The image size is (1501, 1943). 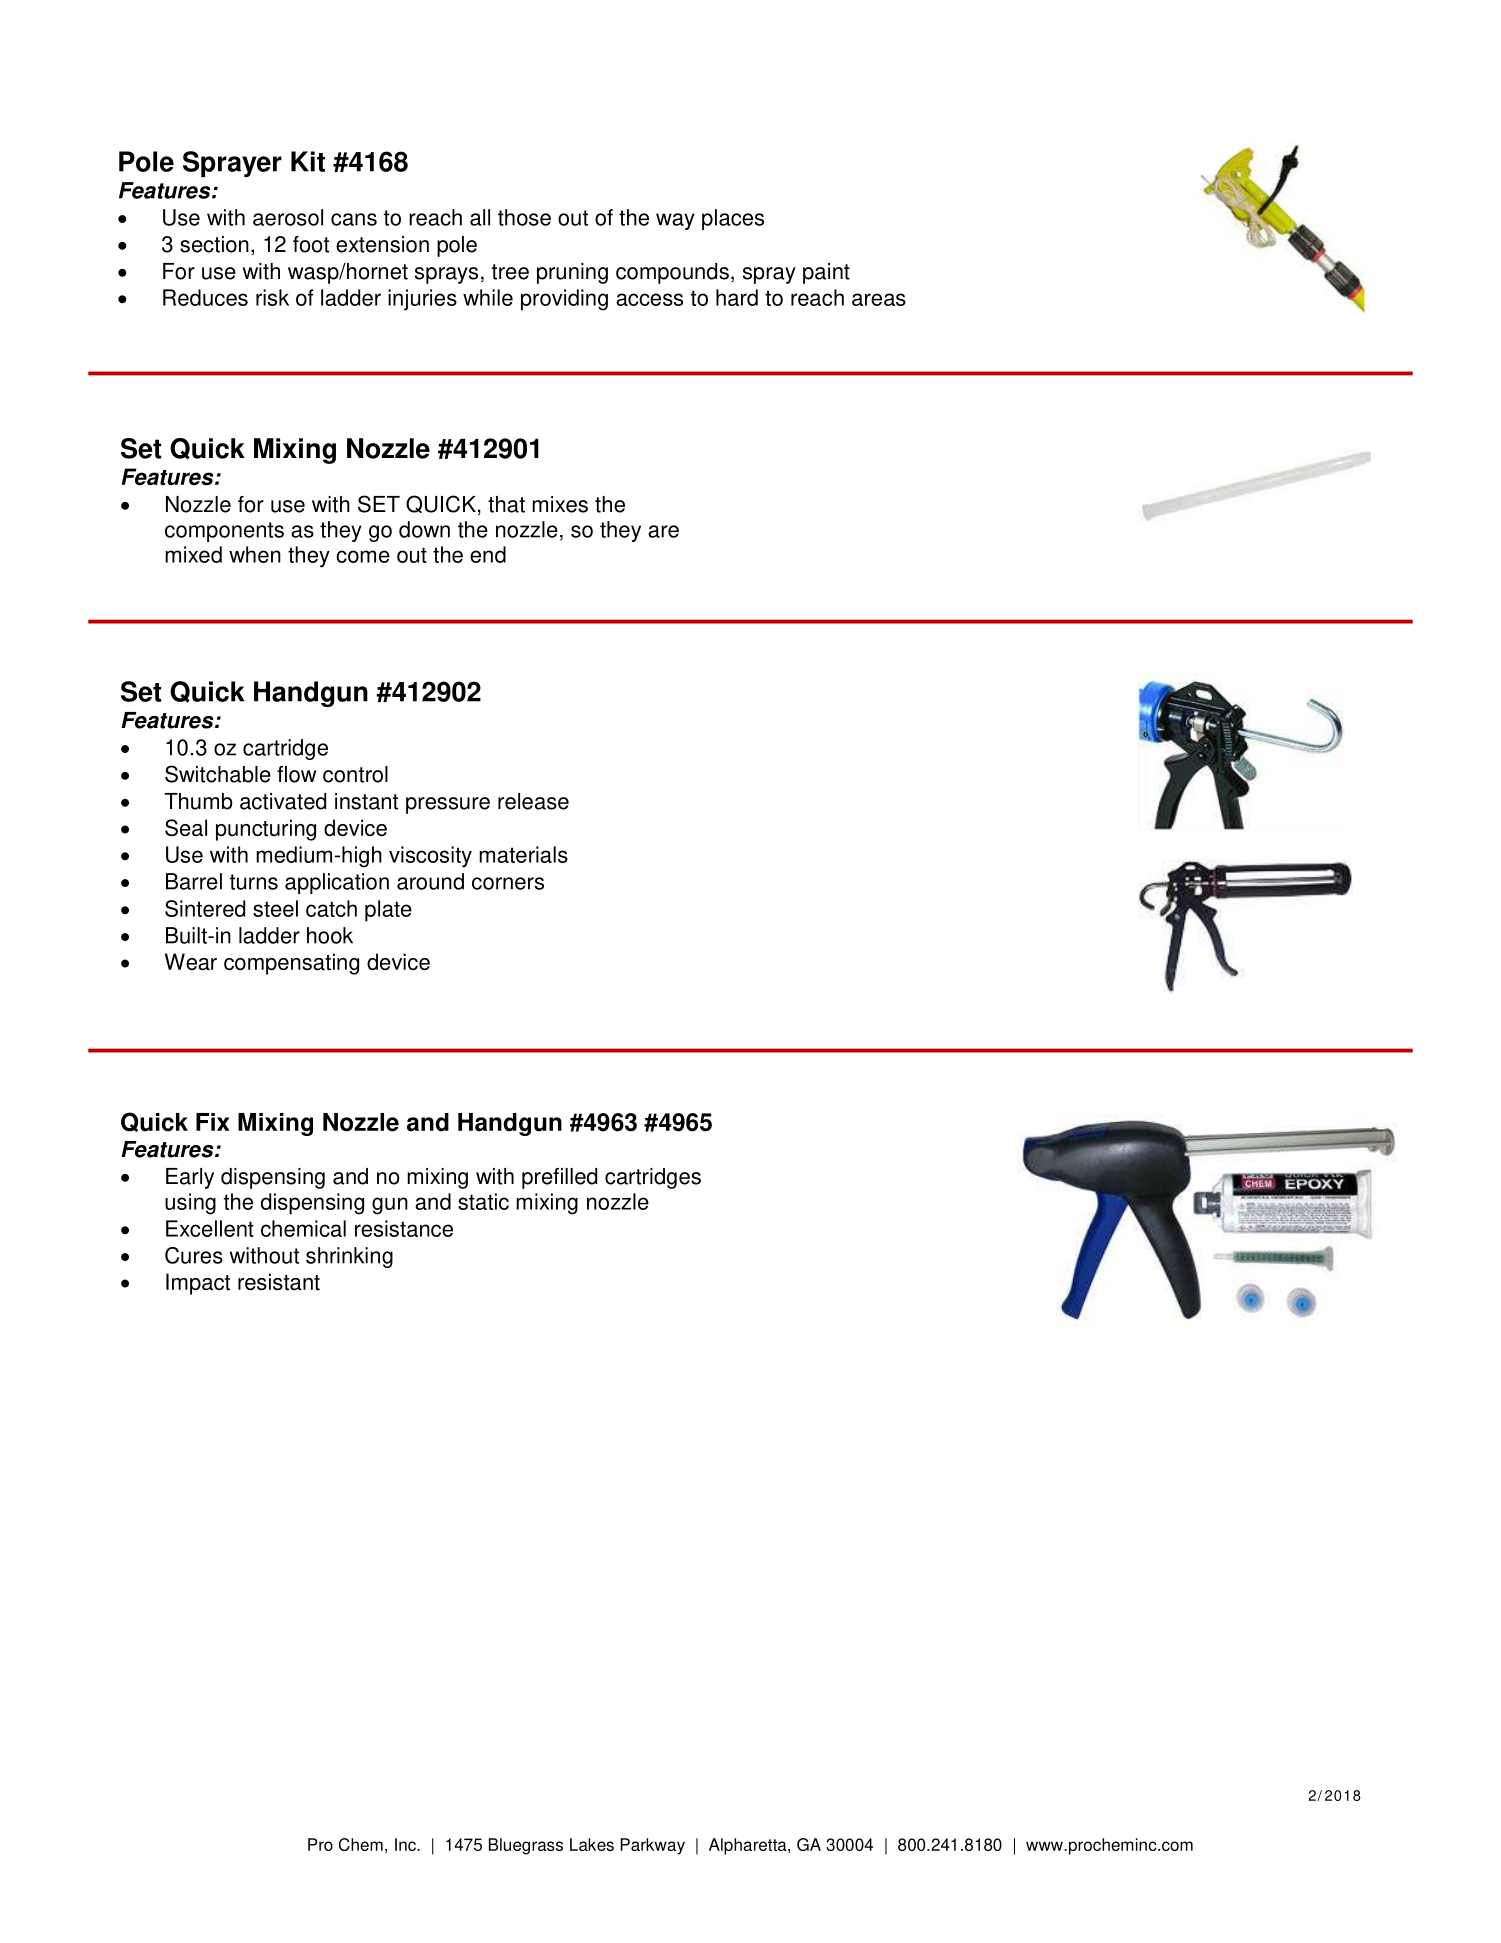 I want to click on end, so click(x=488, y=554).
